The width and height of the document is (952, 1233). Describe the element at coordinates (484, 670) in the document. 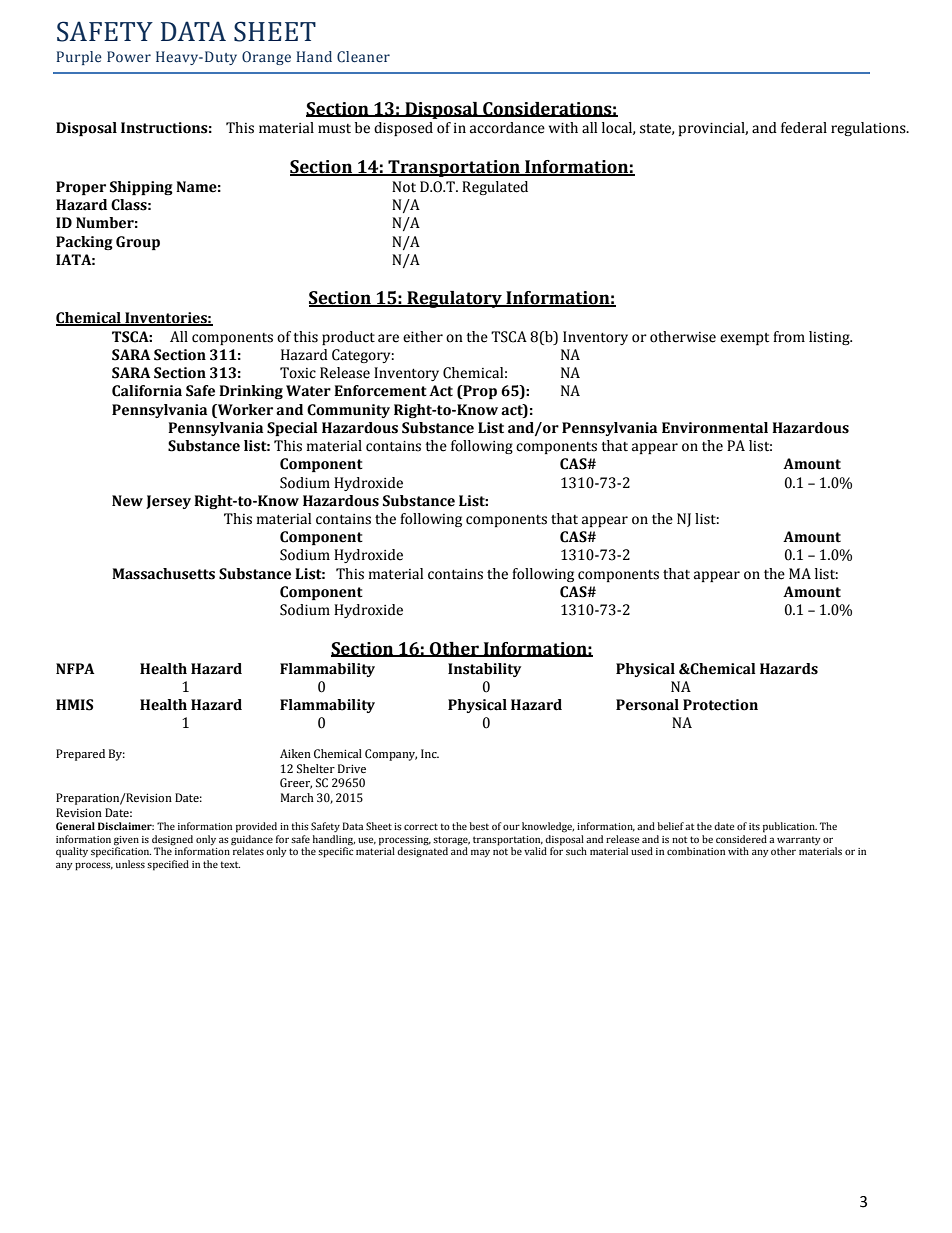

I see `Instability` at that location.
